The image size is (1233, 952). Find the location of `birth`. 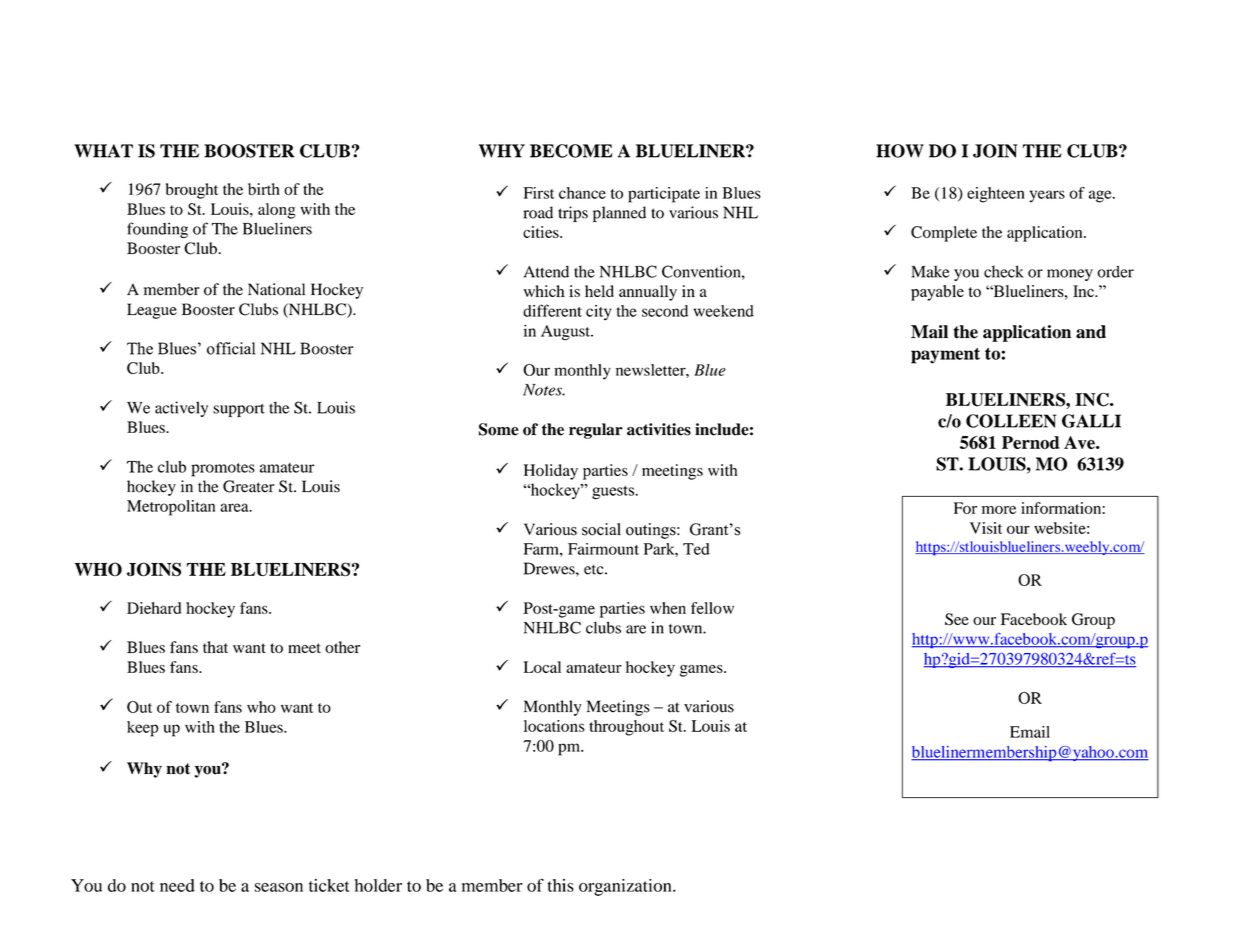

birth is located at coordinates (264, 189).
